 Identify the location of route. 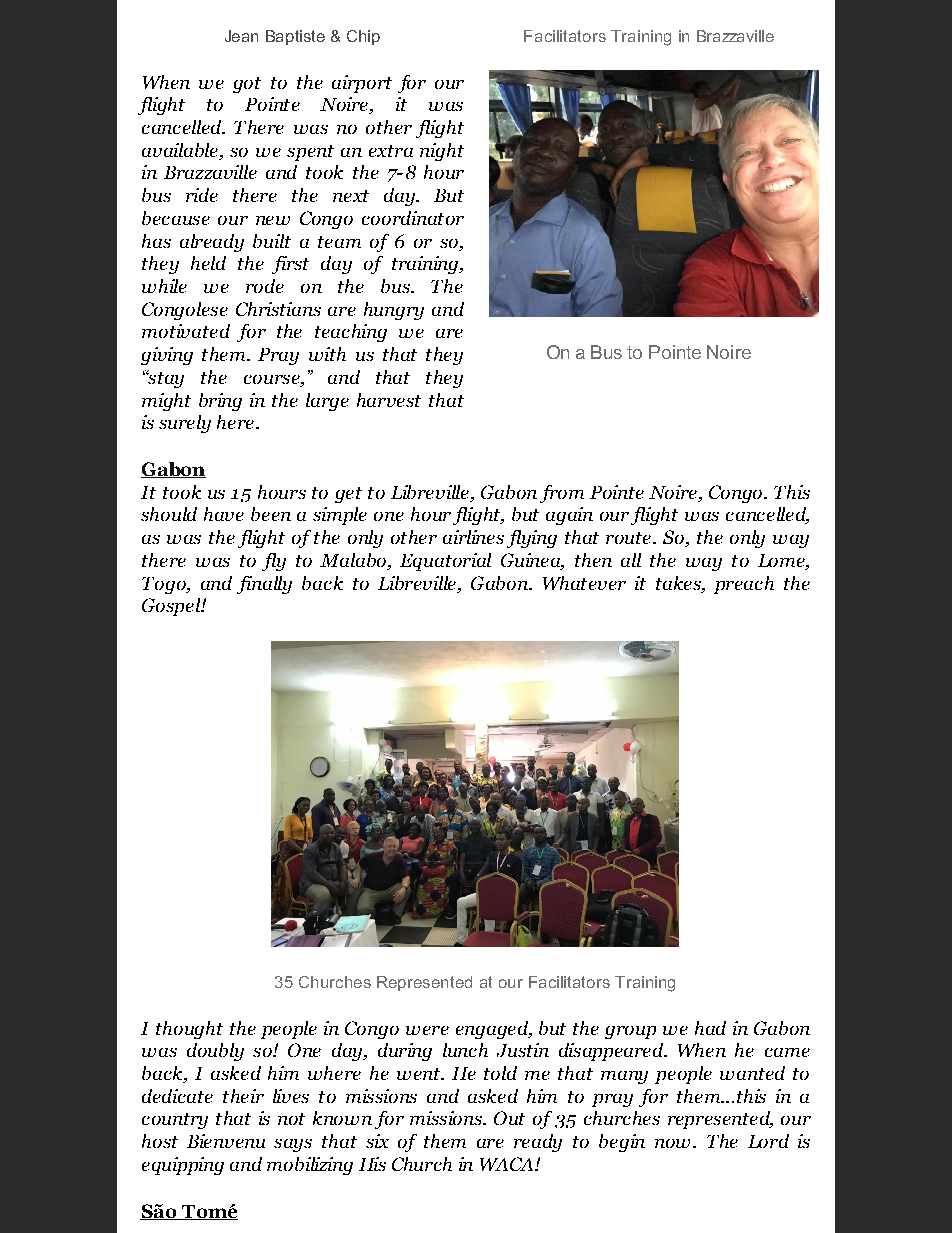
(628, 538).
